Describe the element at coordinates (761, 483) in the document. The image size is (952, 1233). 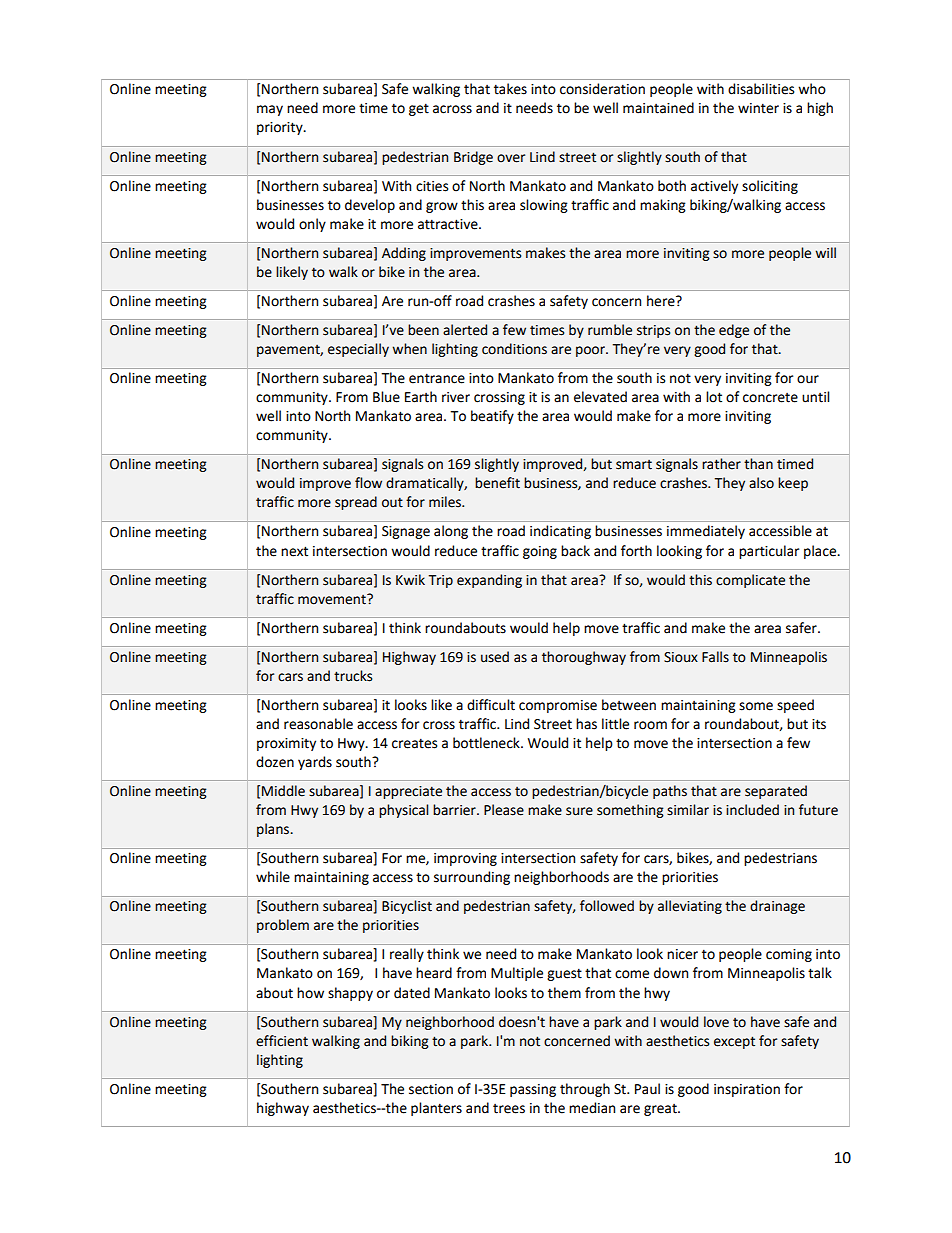
I see `also` at that location.
